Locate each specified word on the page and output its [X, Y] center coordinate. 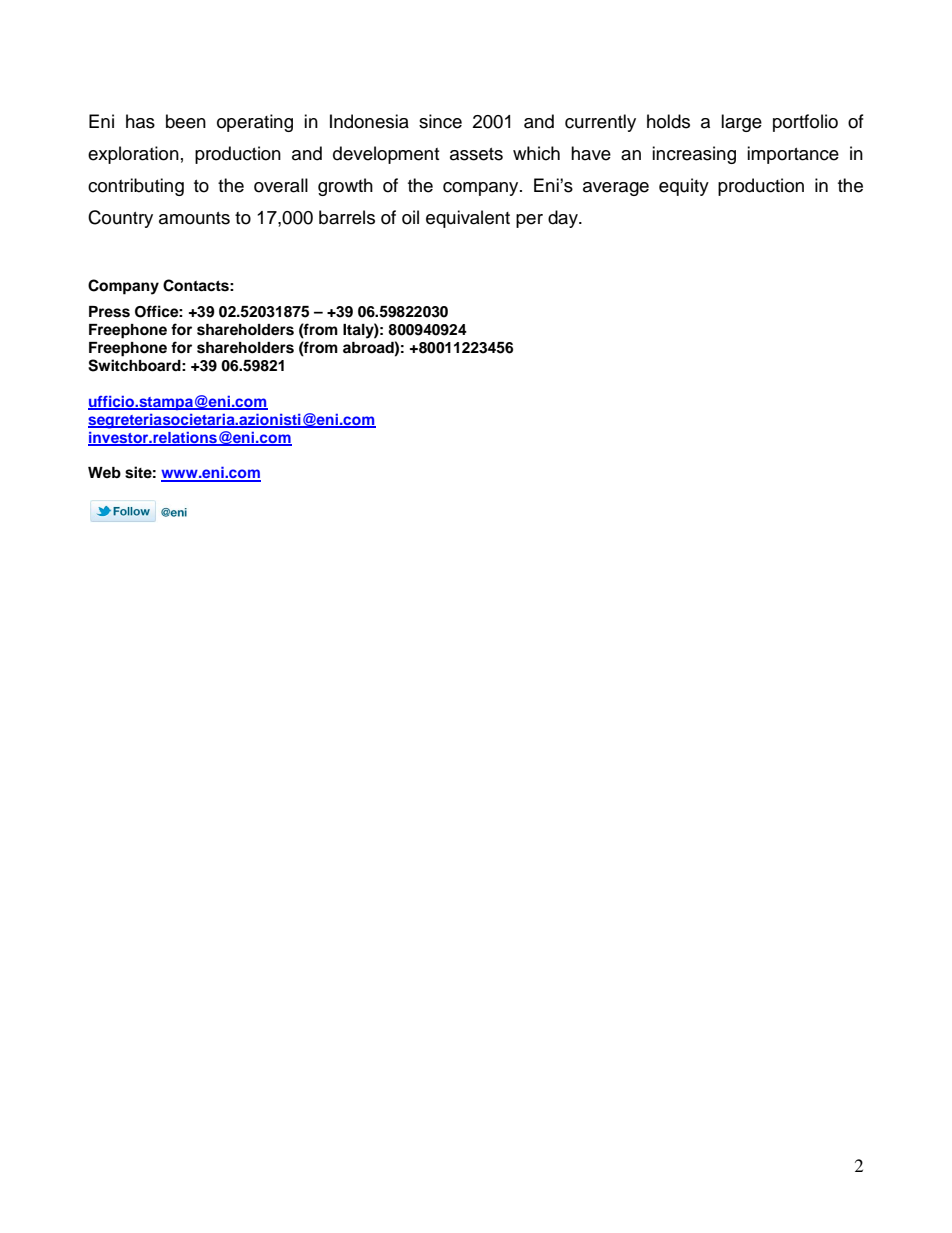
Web [104, 472]
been [186, 121]
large [741, 123]
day [564, 219]
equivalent [468, 219]
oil [410, 217]
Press [109, 312]
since [440, 121]
